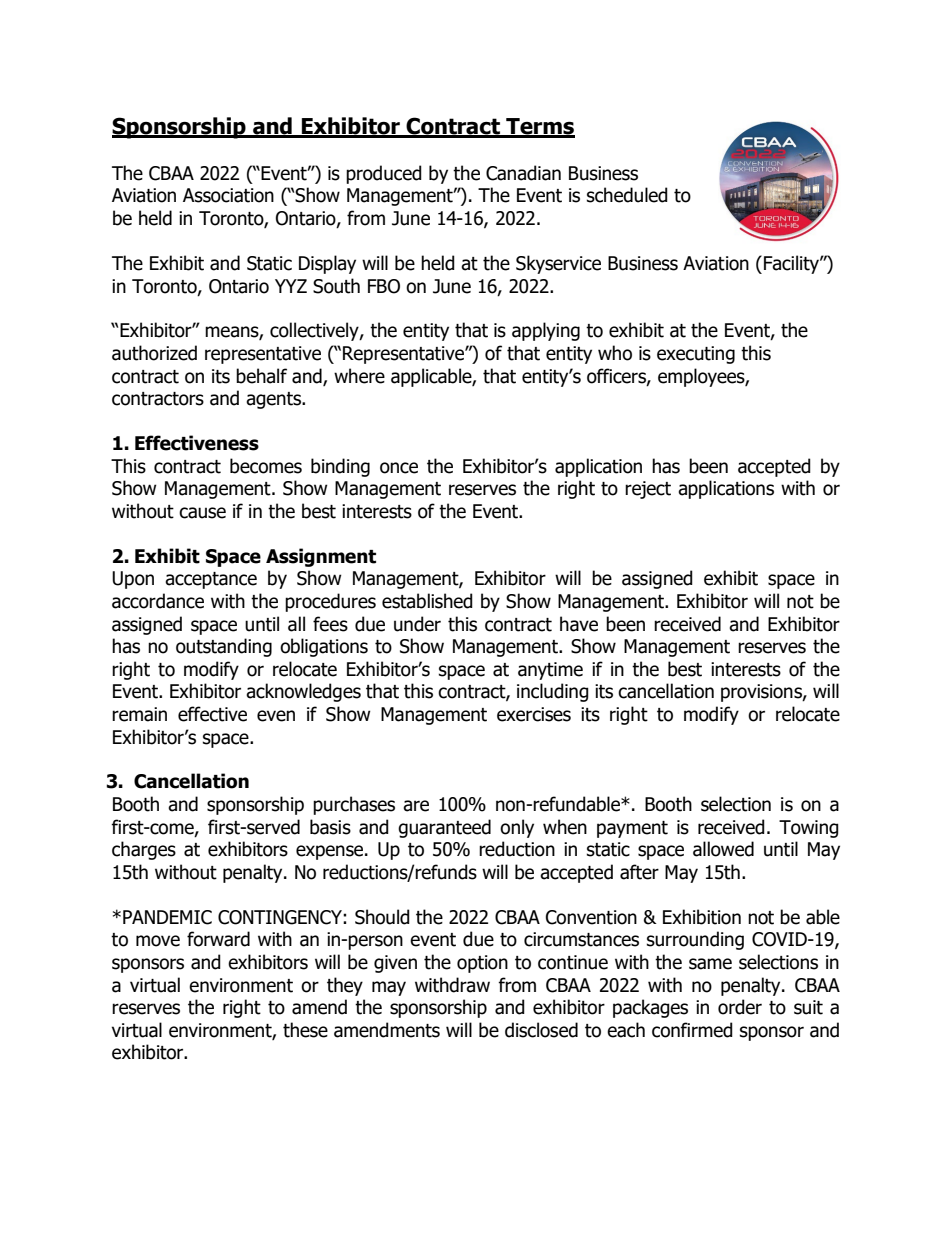 This page has width=952, height=1233. I want to click on Canadian, so click(523, 173).
